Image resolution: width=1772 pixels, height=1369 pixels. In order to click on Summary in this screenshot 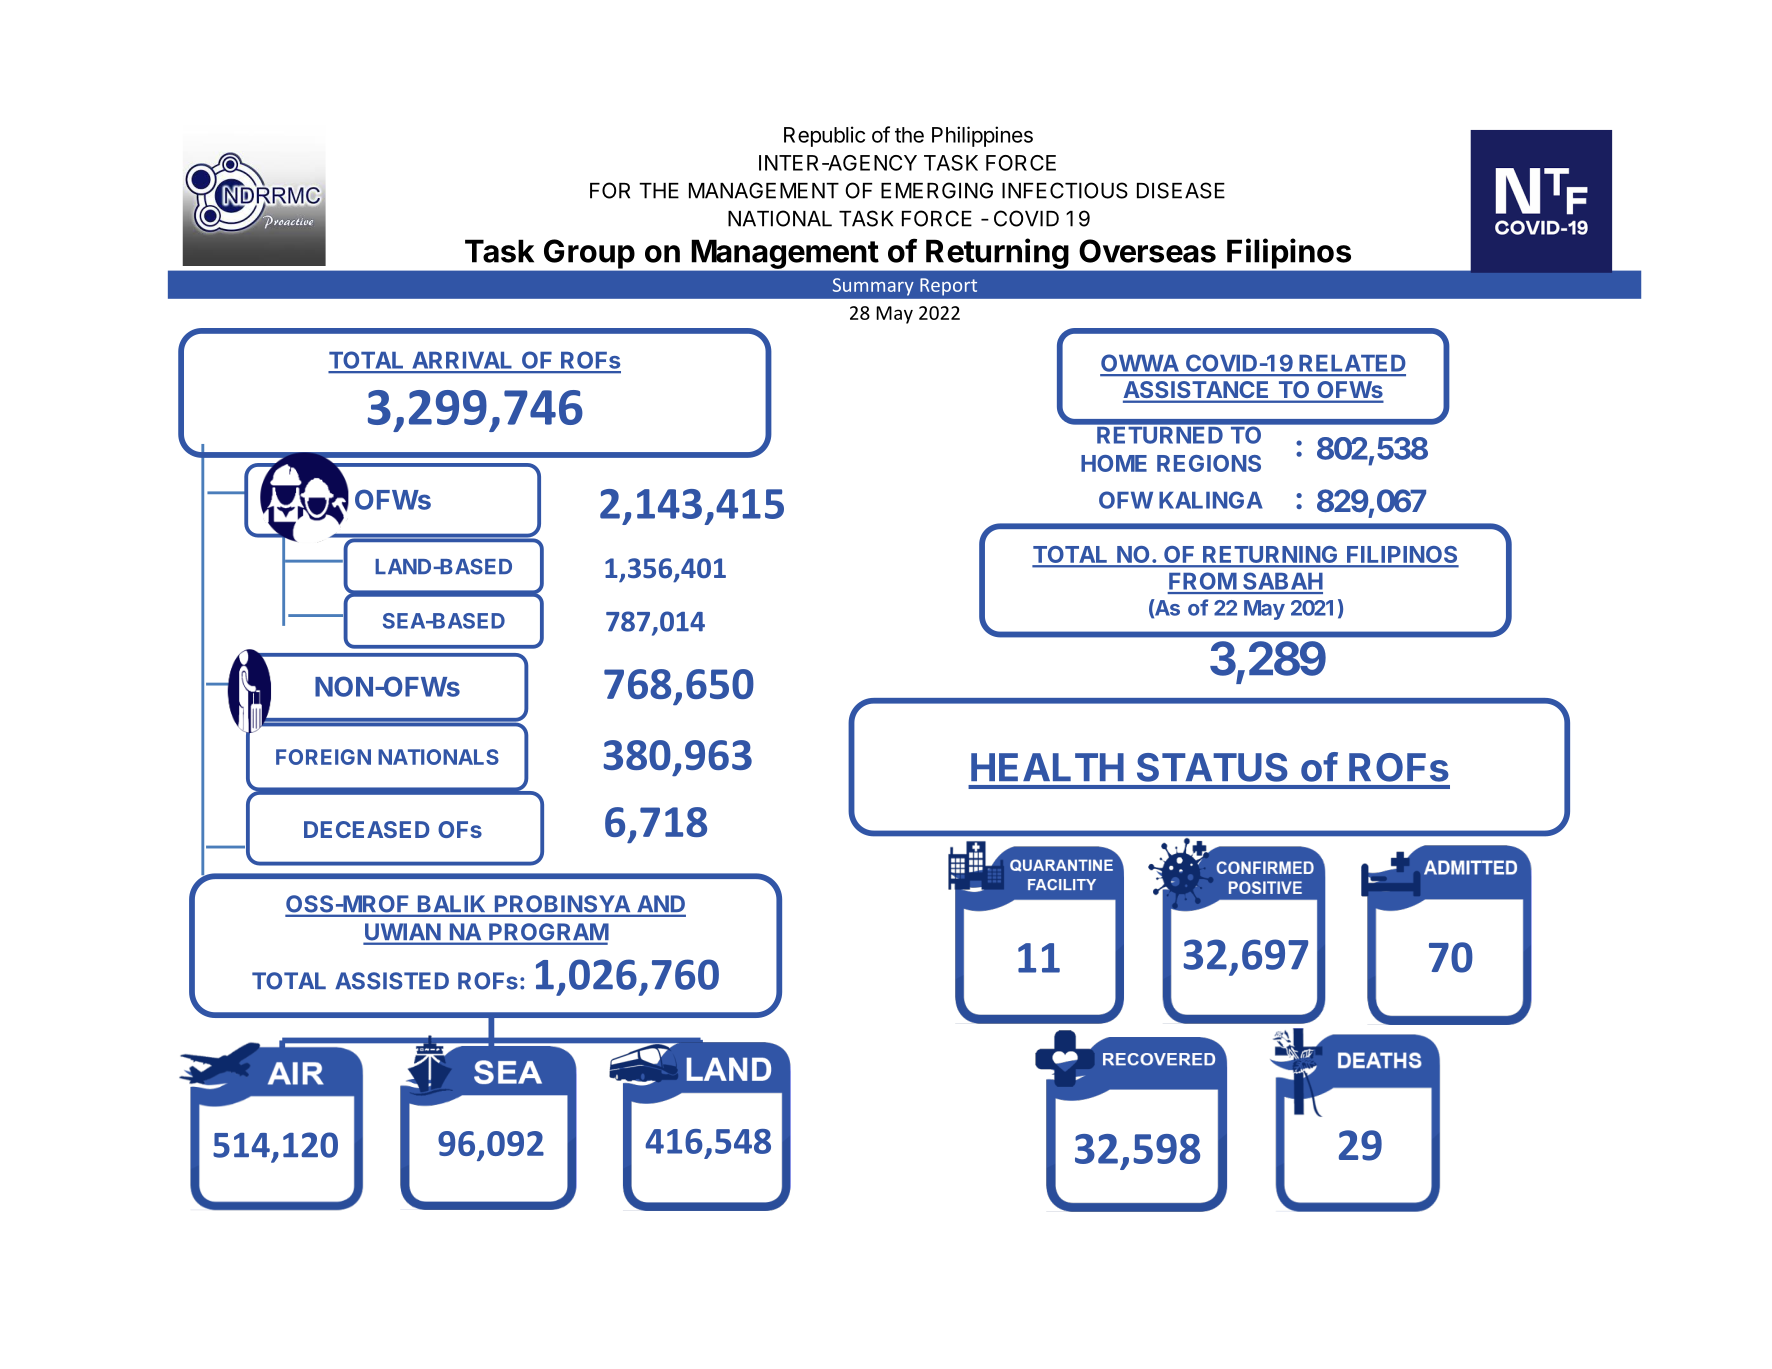, I will do `click(873, 287)`.
